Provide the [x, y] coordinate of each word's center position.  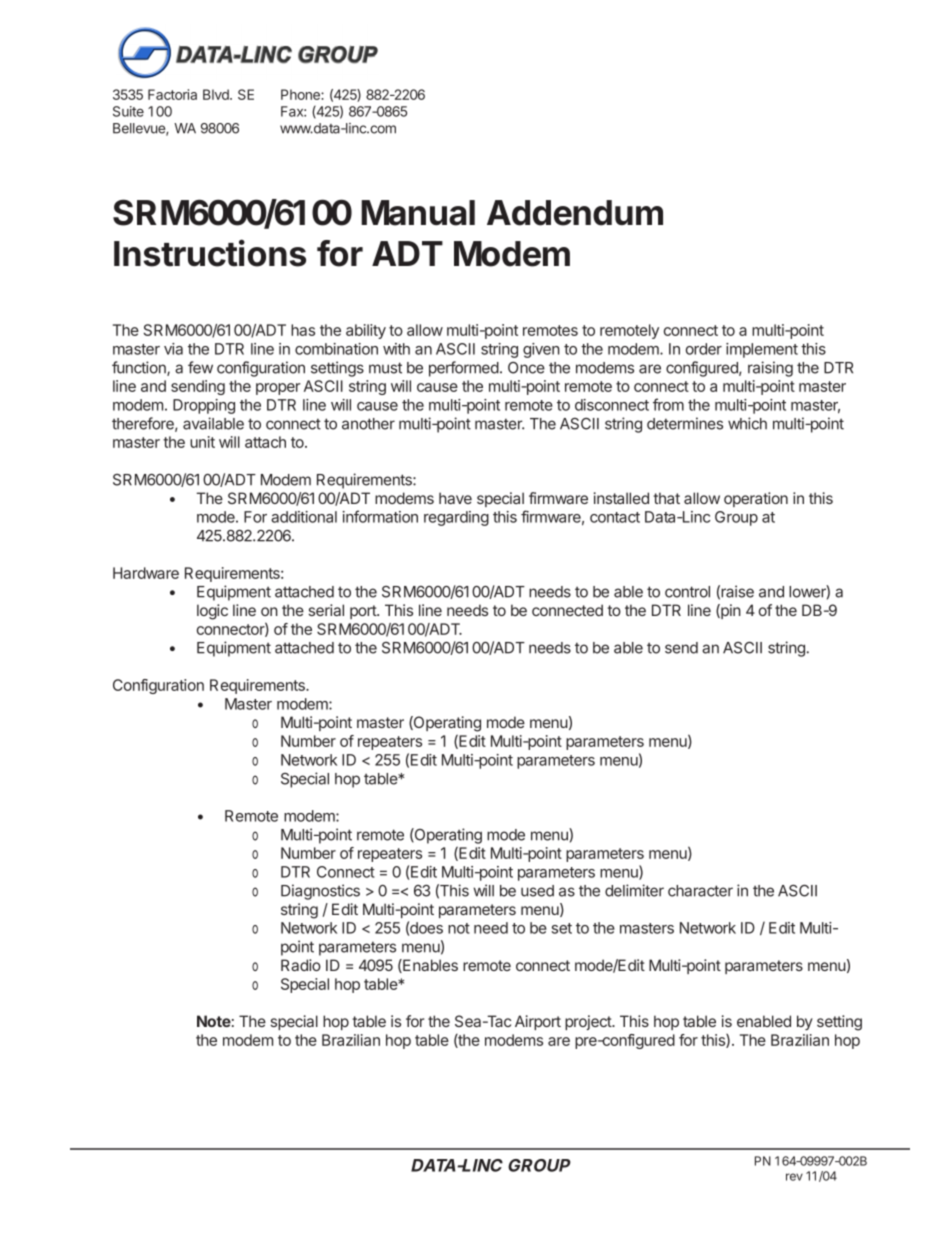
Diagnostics [320, 892]
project [589, 1022]
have [455, 498]
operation [756, 499]
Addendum [575, 213]
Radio [301, 965]
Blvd [217, 94]
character [700, 891]
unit [202, 442]
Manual [418, 213]
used [537, 891]
